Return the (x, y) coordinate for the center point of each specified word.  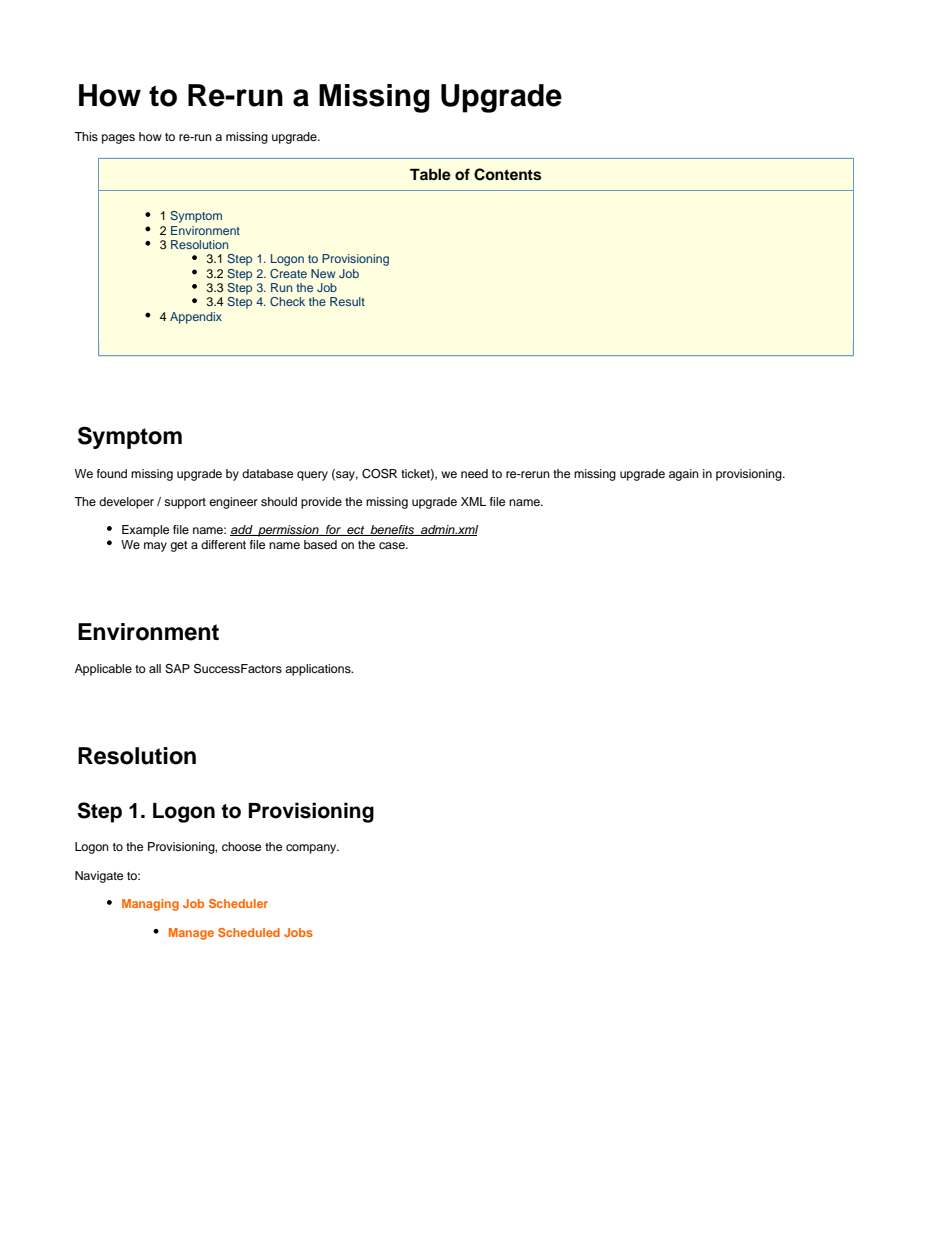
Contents (507, 174)
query (312, 476)
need (474, 473)
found (112, 473)
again (684, 475)
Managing (150, 905)
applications (319, 670)
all (155, 668)
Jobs (298, 932)
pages (118, 139)
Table (430, 174)
